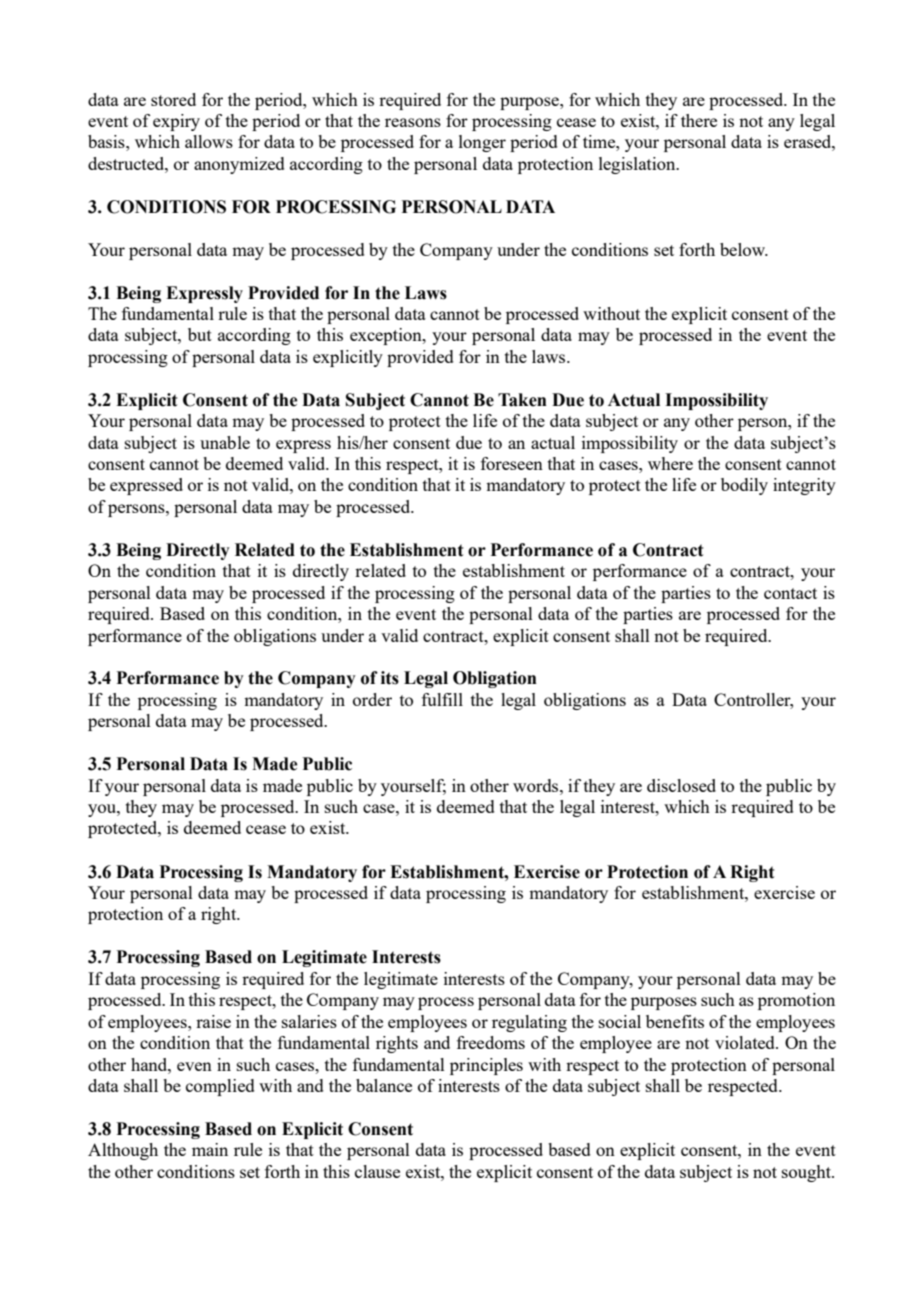 This document has width=924, height=1308. I want to click on main, so click(210, 1149).
